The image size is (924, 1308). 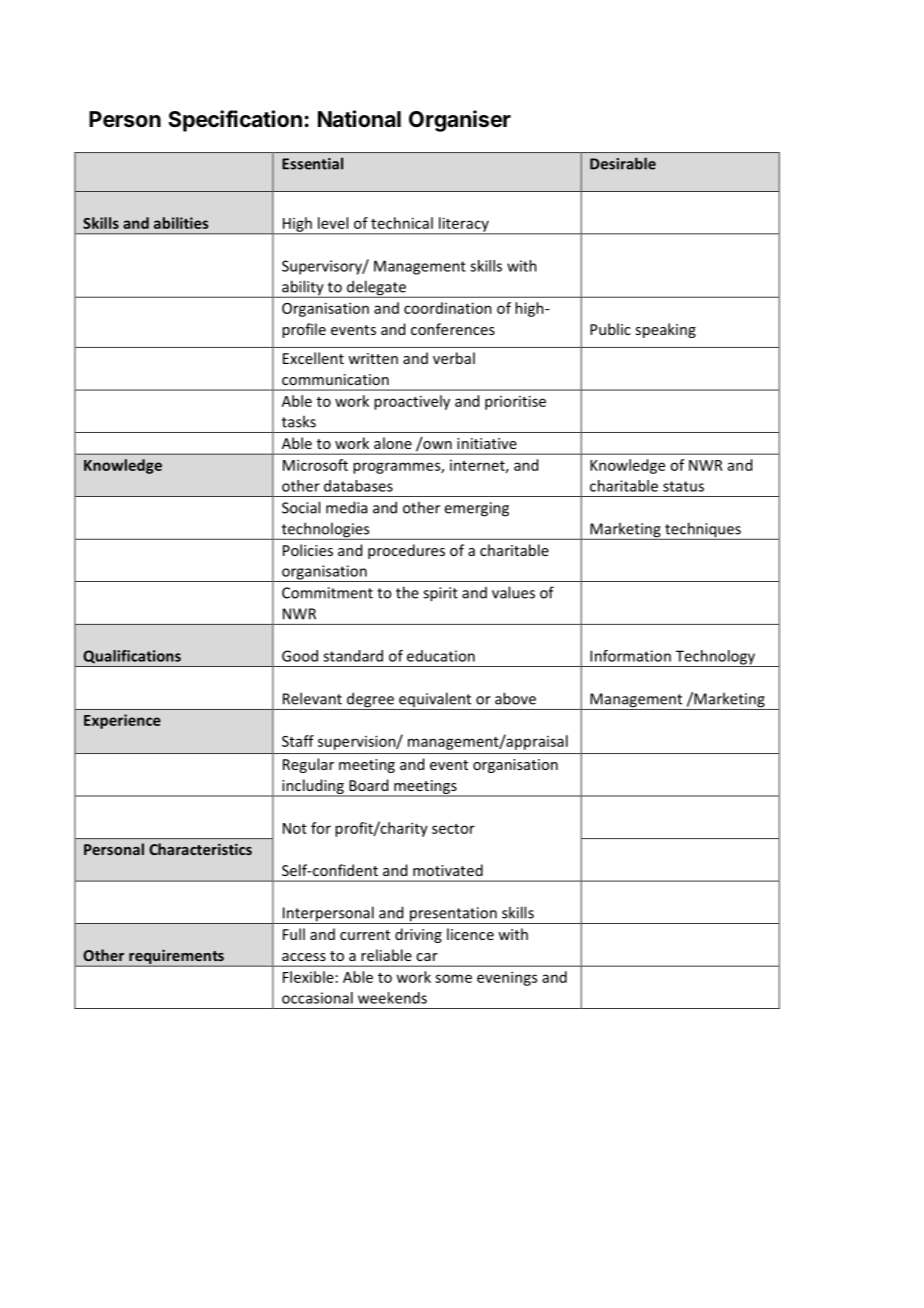 What do you see at coordinates (122, 721) in the document?
I see `Experience` at bounding box center [122, 721].
